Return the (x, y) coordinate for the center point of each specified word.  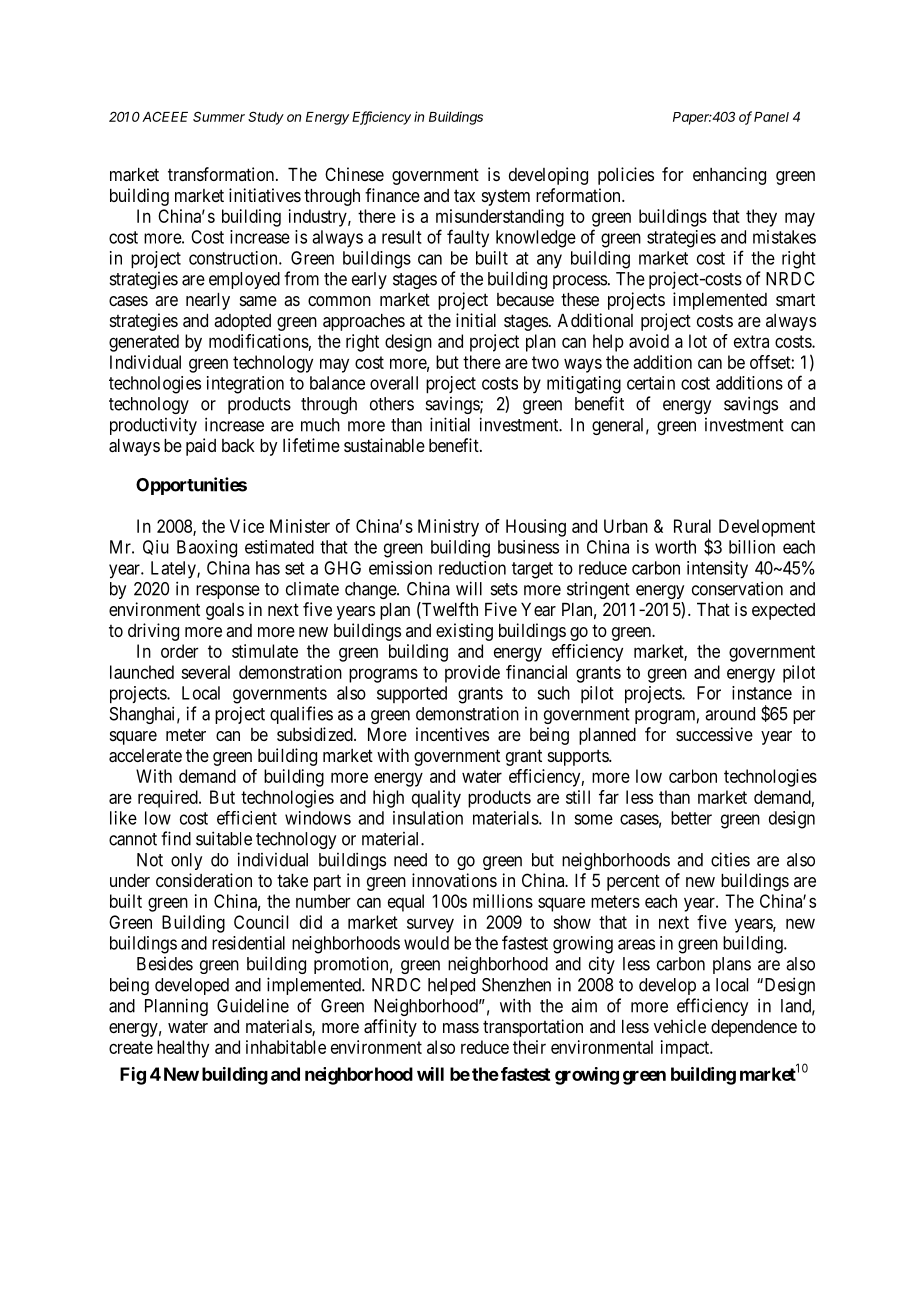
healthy (183, 1049)
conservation (737, 588)
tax (464, 195)
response (228, 592)
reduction (472, 568)
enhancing (729, 176)
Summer (219, 116)
